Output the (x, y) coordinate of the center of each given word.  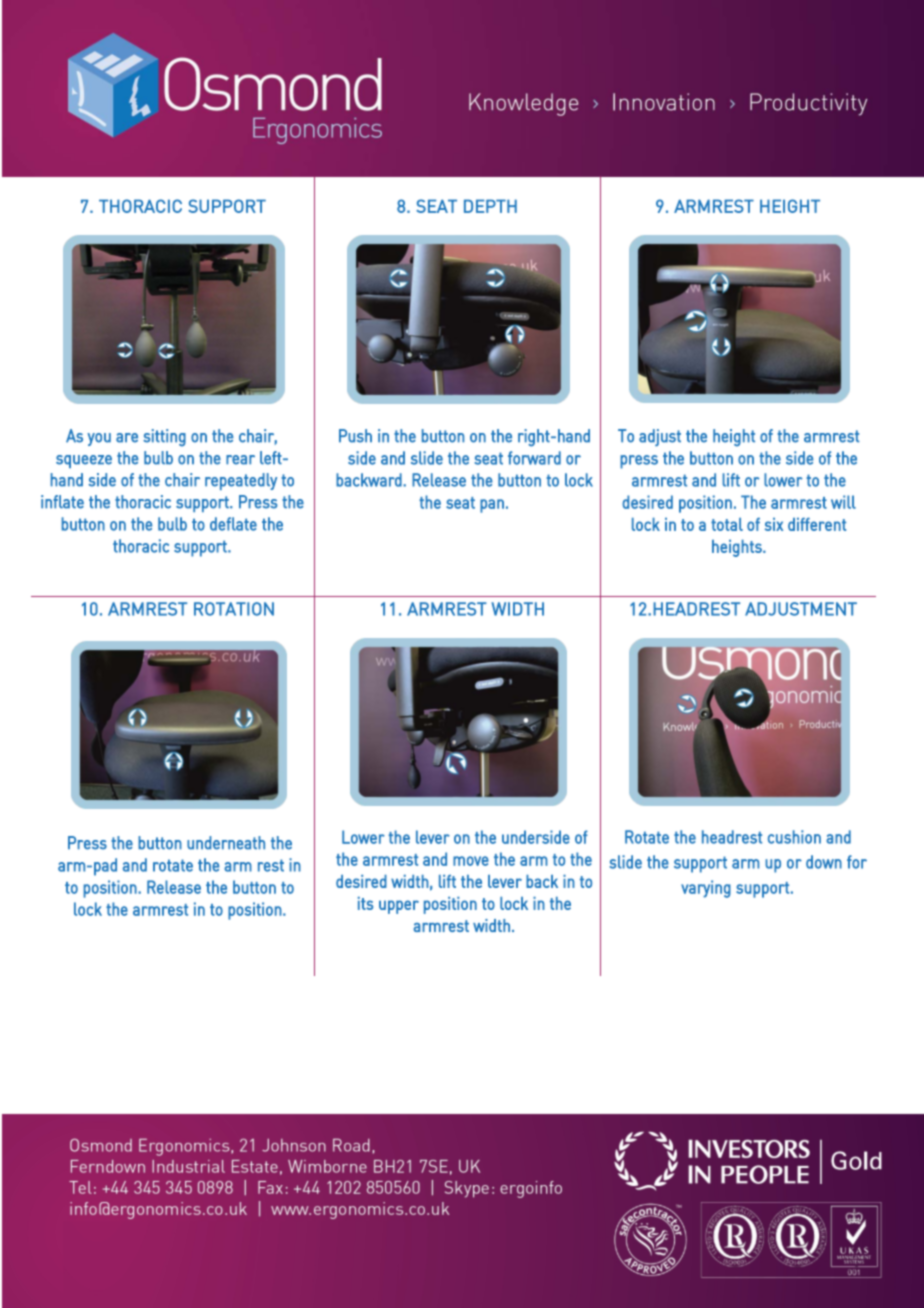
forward (534, 458)
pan (492, 506)
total (727, 524)
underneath (226, 843)
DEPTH (490, 206)
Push (355, 436)
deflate (233, 524)
